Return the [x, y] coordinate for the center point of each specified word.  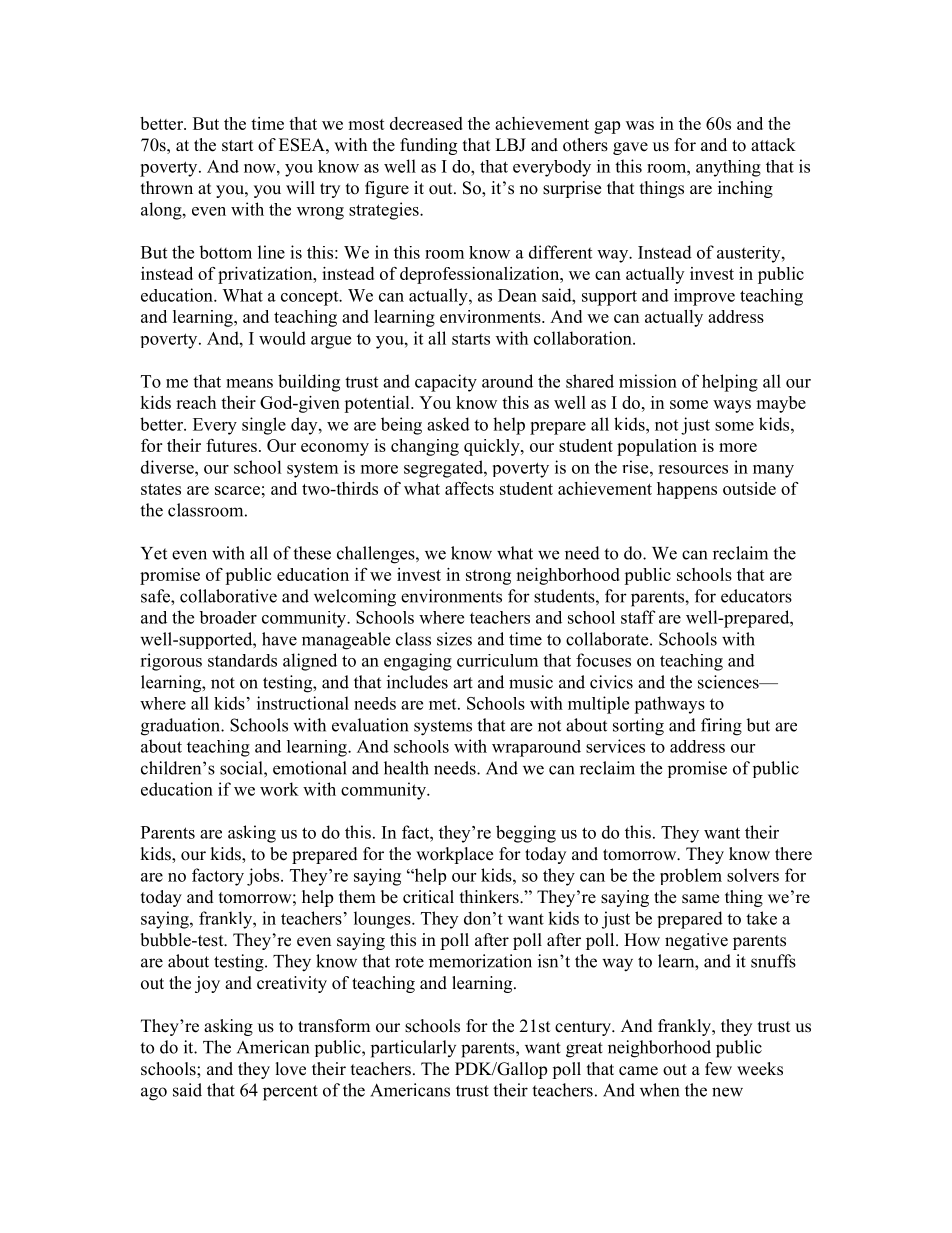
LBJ [510, 145]
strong [488, 577]
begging [526, 834]
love [291, 1069]
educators [756, 596]
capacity [446, 383]
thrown [167, 188]
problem [691, 876]
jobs [264, 877]
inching [745, 189]
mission [648, 381]
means [249, 383]
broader [228, 617]
